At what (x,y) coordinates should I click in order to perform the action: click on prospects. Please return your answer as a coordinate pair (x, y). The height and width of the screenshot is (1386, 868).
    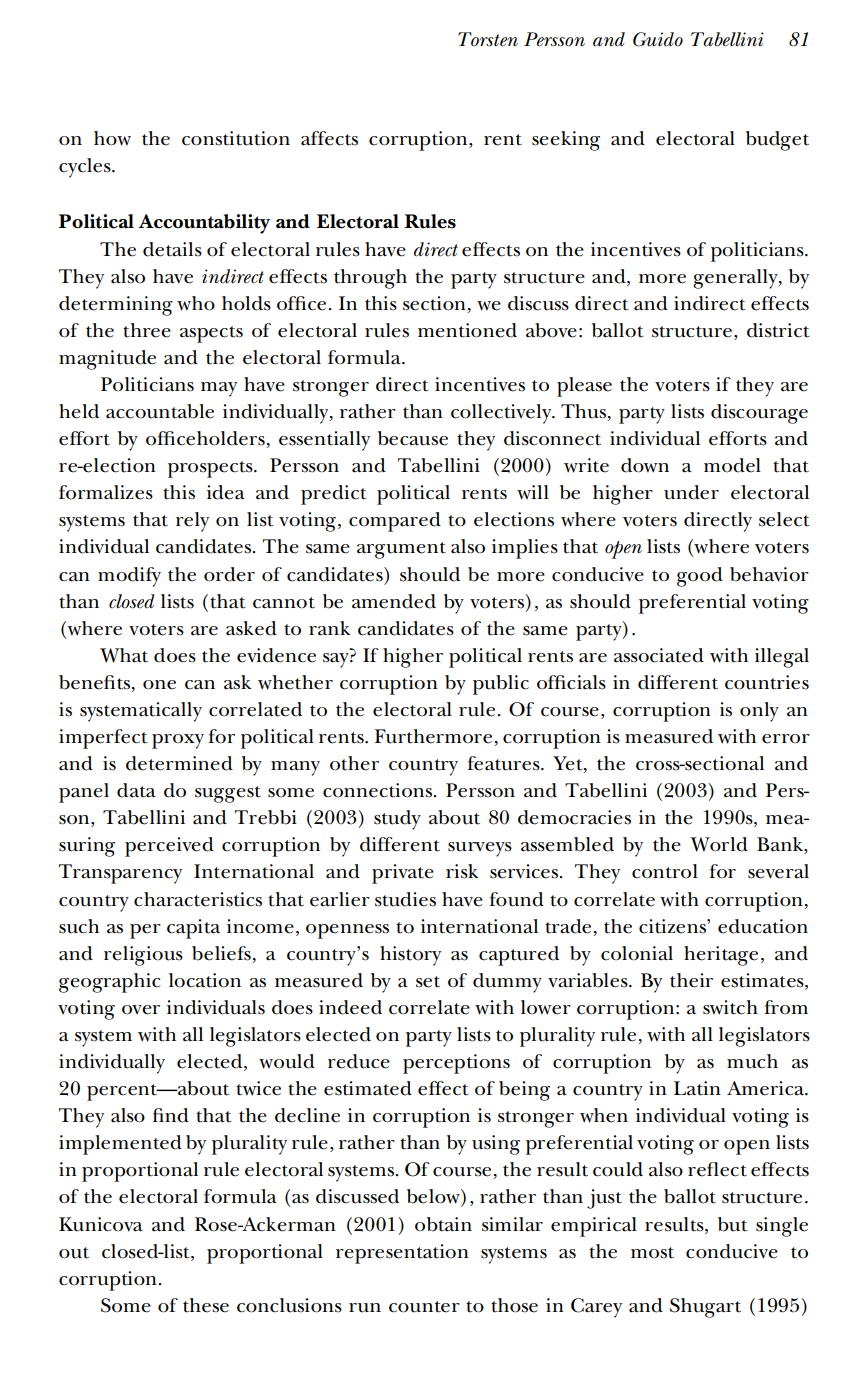
    Looking at the image, I should click on (211, 469).
